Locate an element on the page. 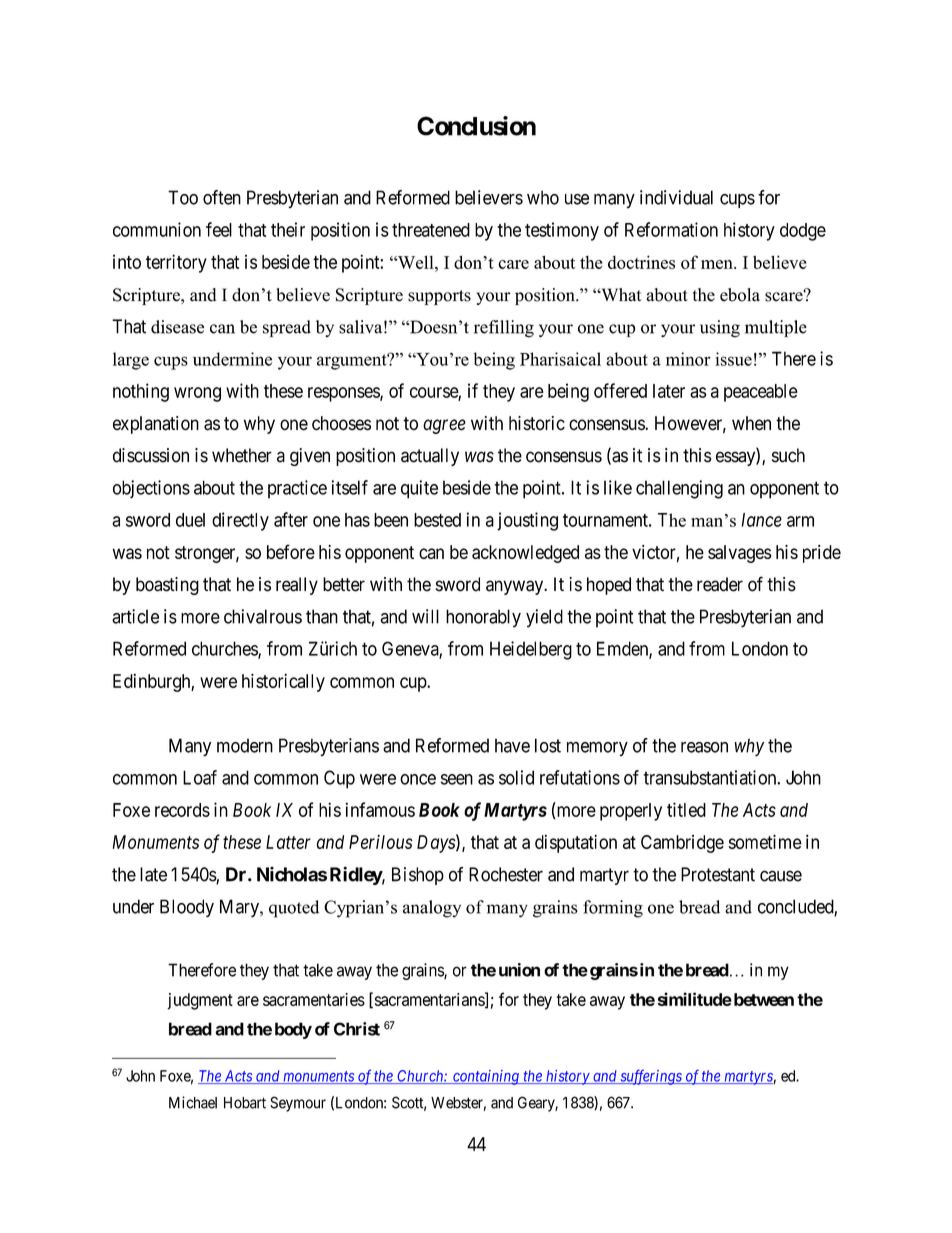 The height and width of the image is (1233, 952). honorably is located at coordinates (483, 618).
